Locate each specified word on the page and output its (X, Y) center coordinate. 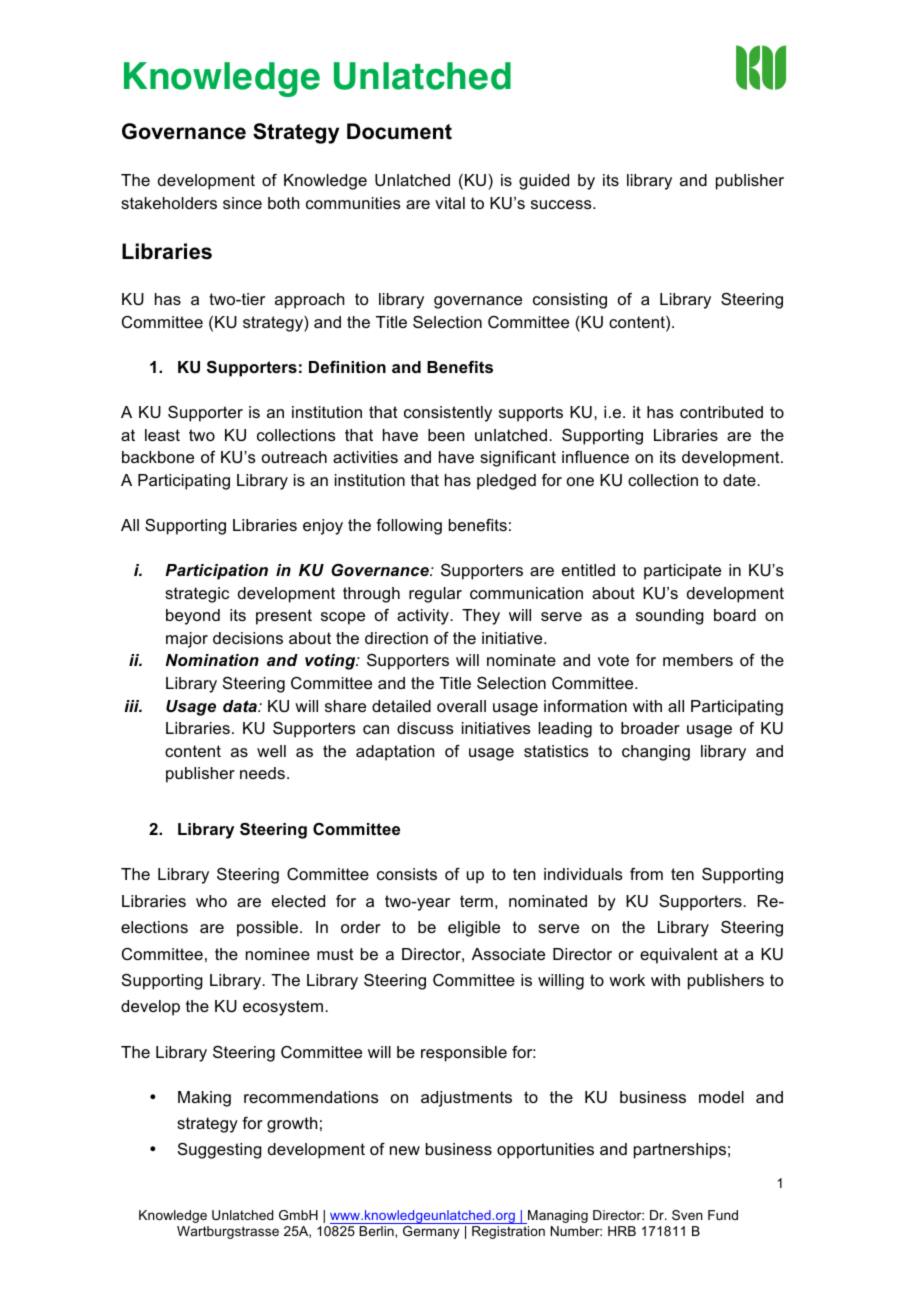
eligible (474, 929)
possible (267, 929)
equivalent (679, 956)
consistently (448, 414)
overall (461, 706)
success (562, 204)
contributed (721, 412)
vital (450, 203)
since (242, 203)
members (698, 660)
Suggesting (220, 1150)
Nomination (212, 660)
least (162, 435)
